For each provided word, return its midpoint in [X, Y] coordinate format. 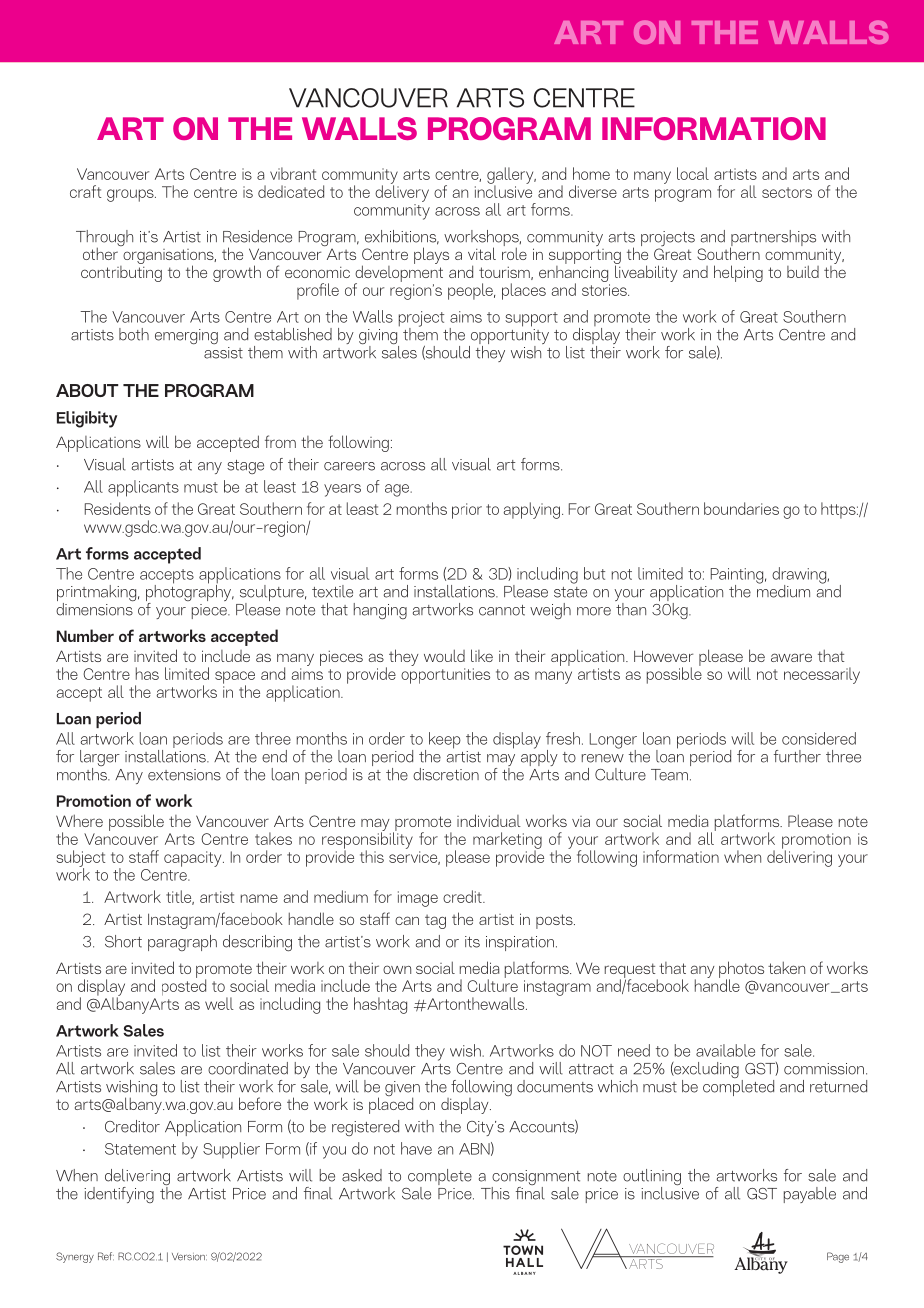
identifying [119, 1195]
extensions [184, 775]
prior [467, 511]
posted [184, 986]
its [472, 942]
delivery [402, 192]
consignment [536, 1179]
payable [810, 1195]
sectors [787, 192]
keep [445, 740]
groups [131, 195]
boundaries [741, 508]
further [797, 756]
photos [741, 970]
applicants [143, 488]
